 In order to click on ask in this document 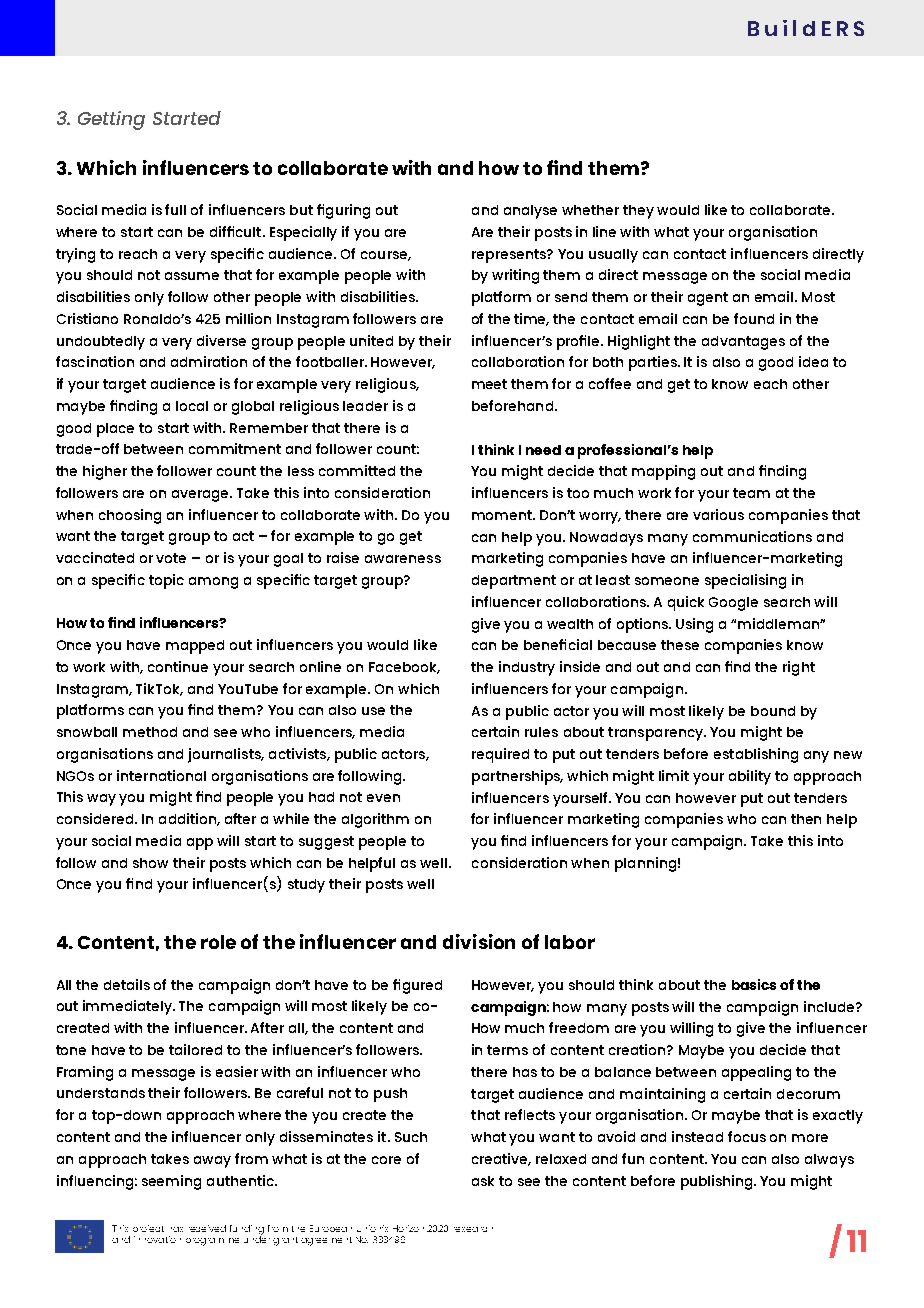, I will do `click(483, 1181)`.
